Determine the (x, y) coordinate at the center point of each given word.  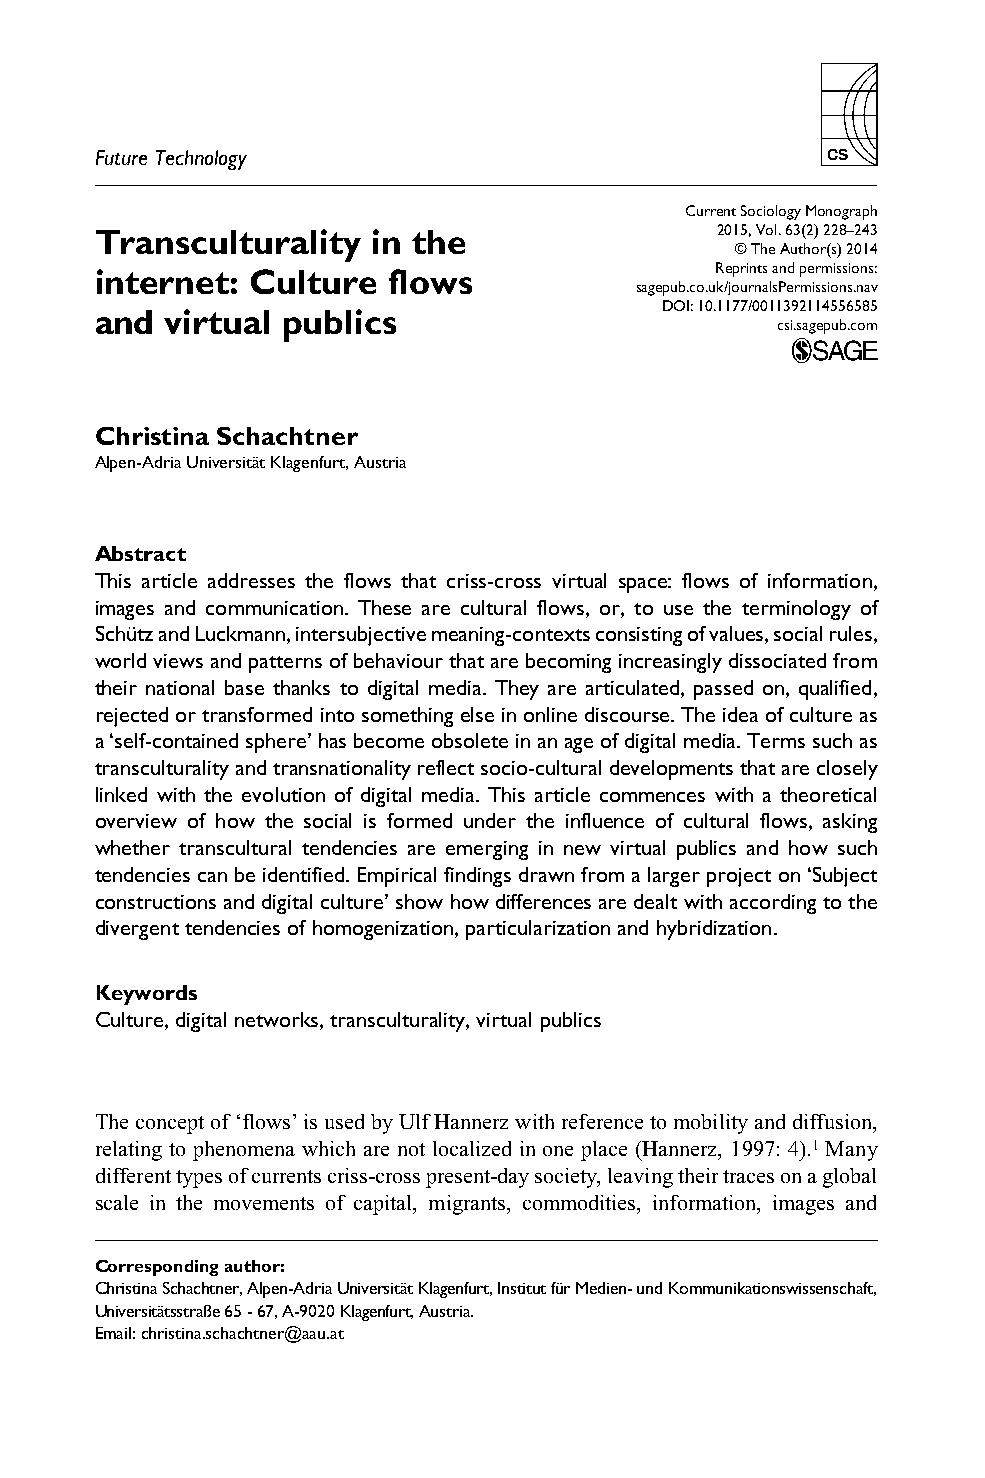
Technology (201, 160)
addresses (251, 580)
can (212, 877)
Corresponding (157, 1268)
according (773, 904)
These (384, 607)
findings (477, 877)
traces (748, 1176)
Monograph (841, 212)
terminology (796, 610)
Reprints (741, 269)
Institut (522, 1288)
